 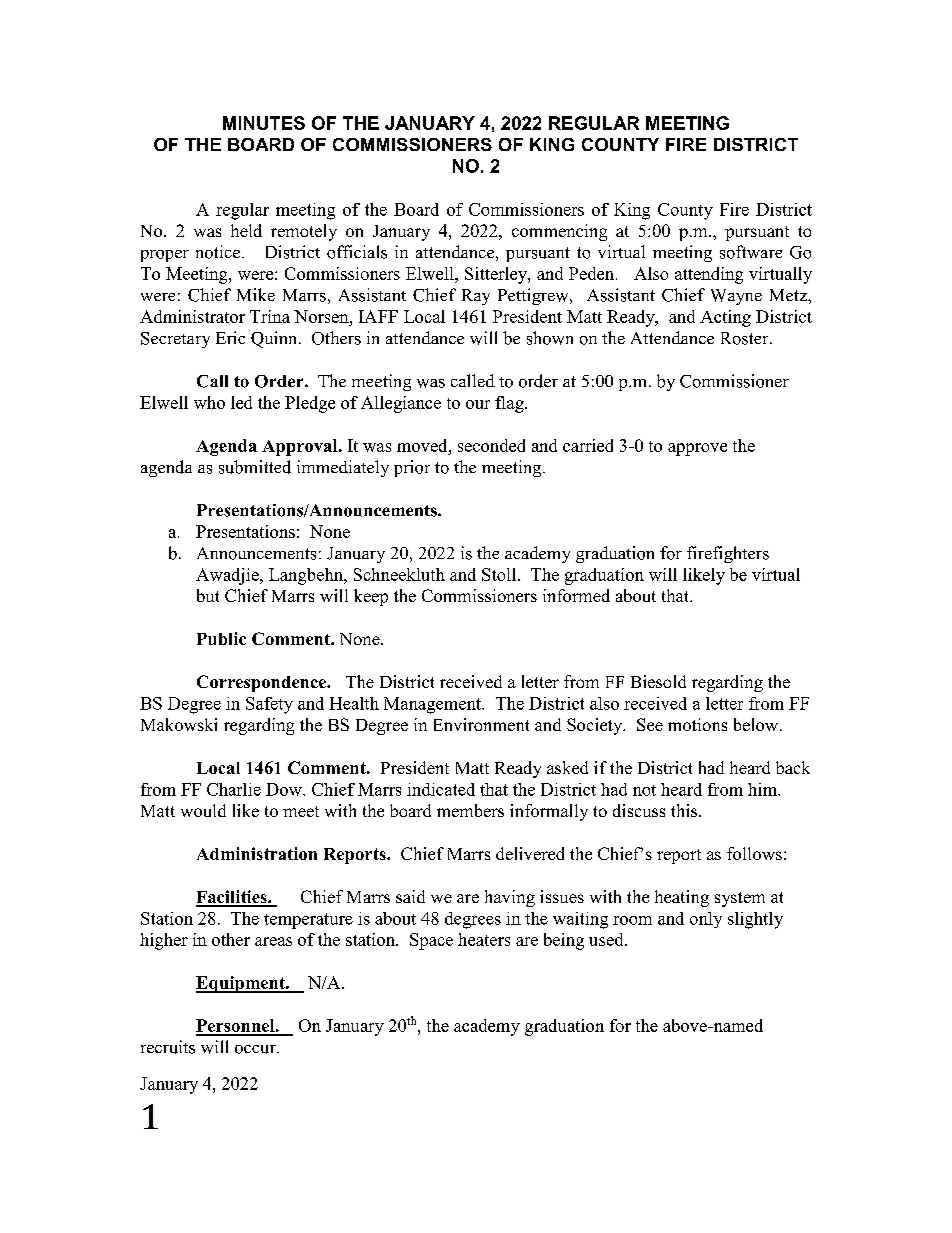 I want to click on Stoll, so click(x=500, y=574).
